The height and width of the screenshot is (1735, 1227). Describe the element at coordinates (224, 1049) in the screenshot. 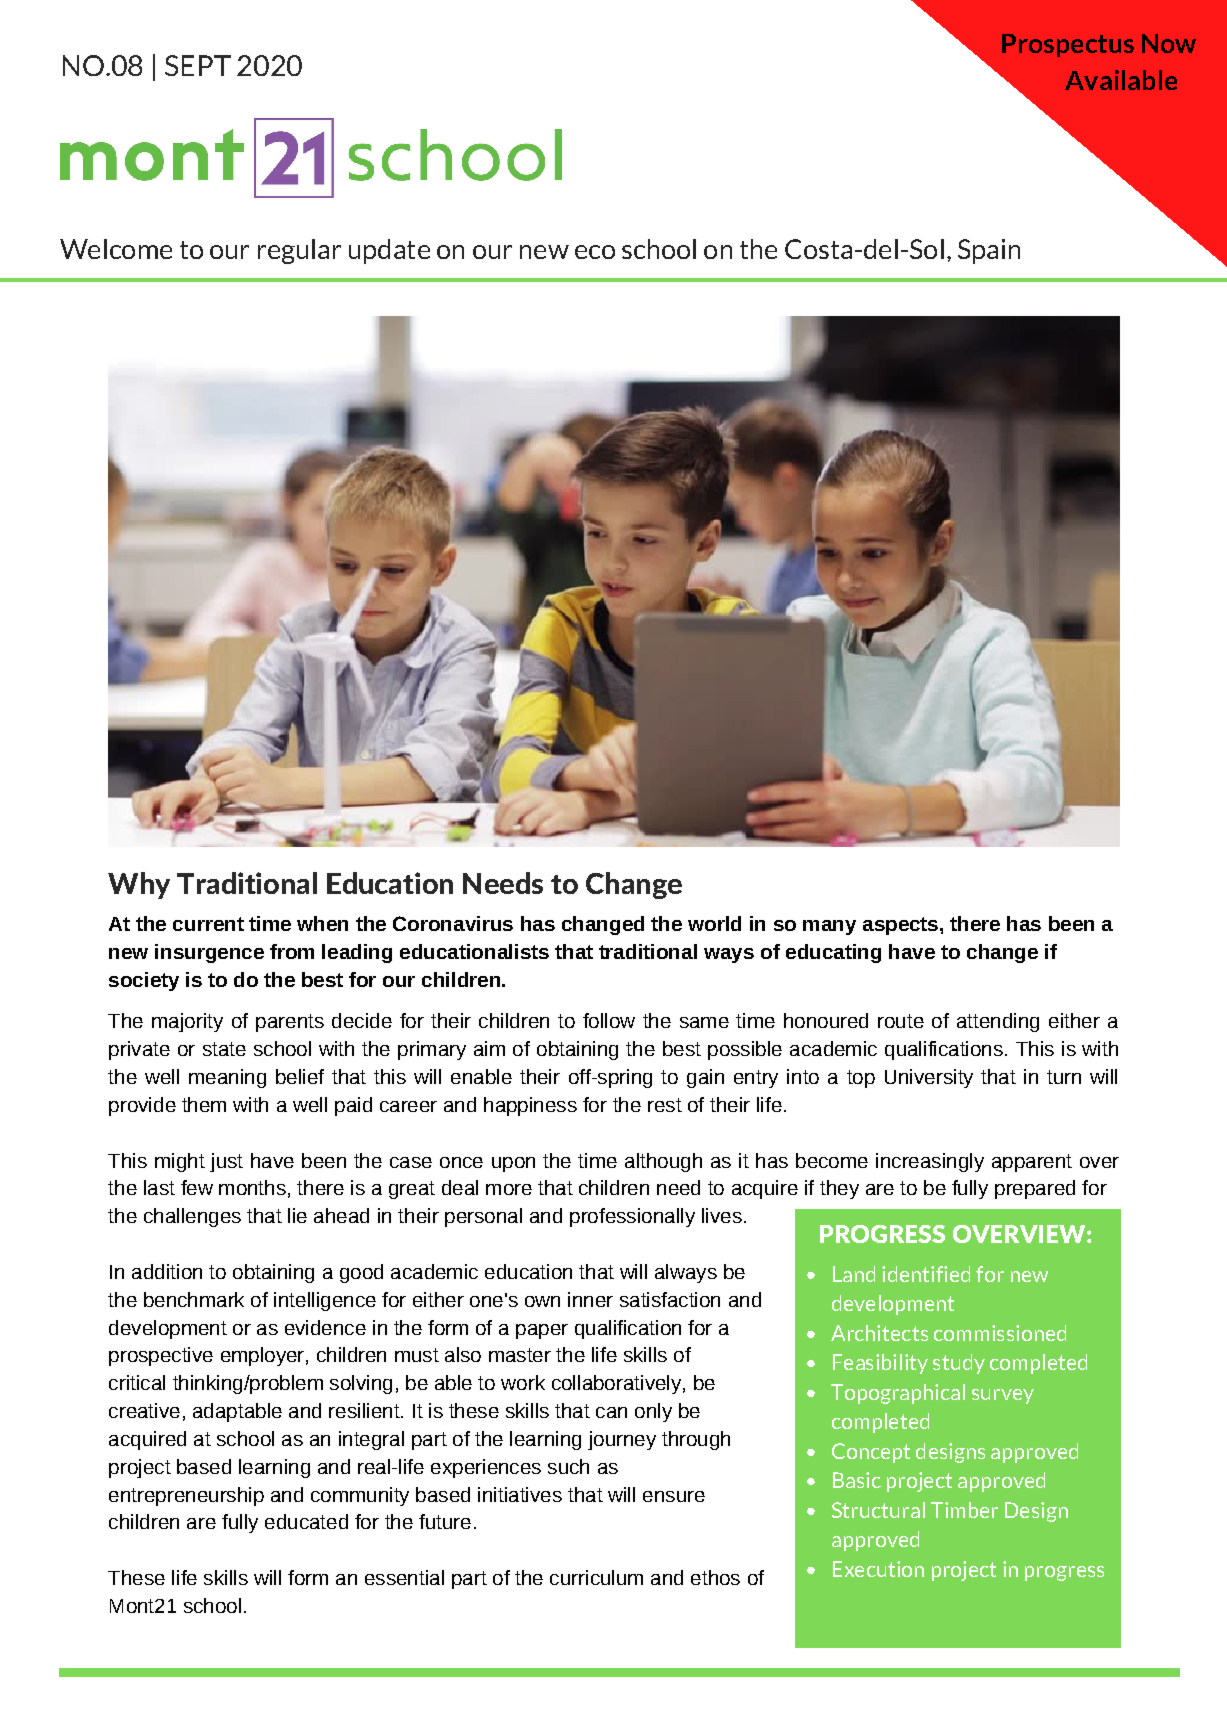

I see `state` at that location.
